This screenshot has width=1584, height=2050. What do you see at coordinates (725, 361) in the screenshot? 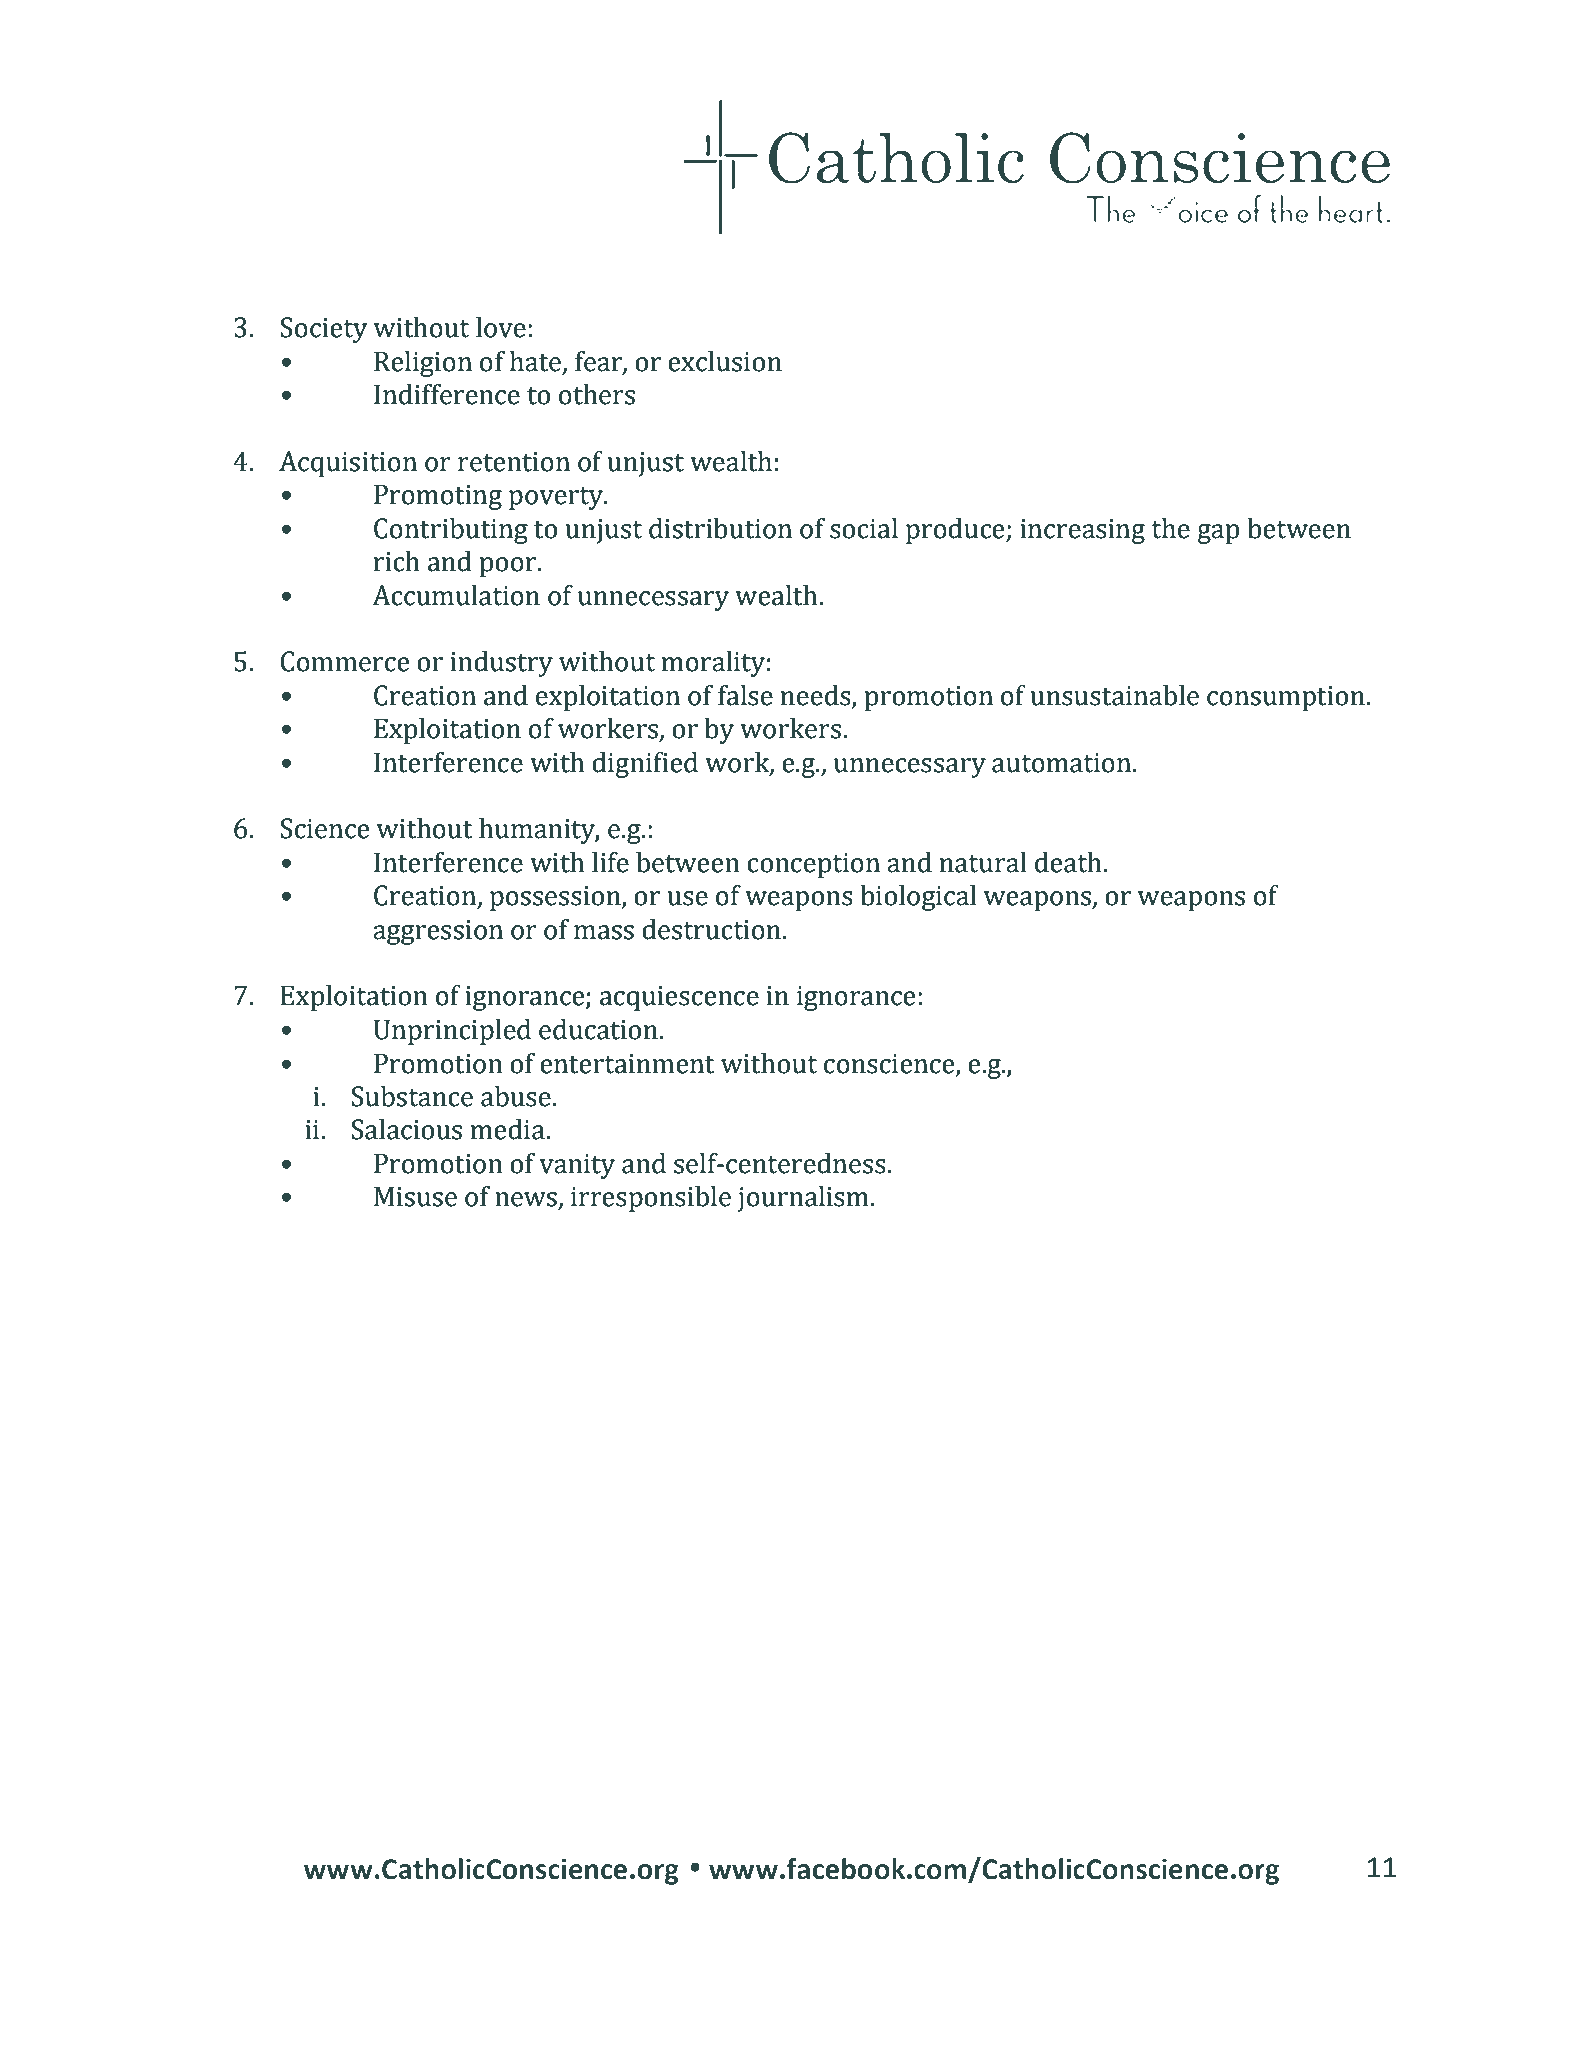
I see `exclusion` at bounding box center [725, 361].
